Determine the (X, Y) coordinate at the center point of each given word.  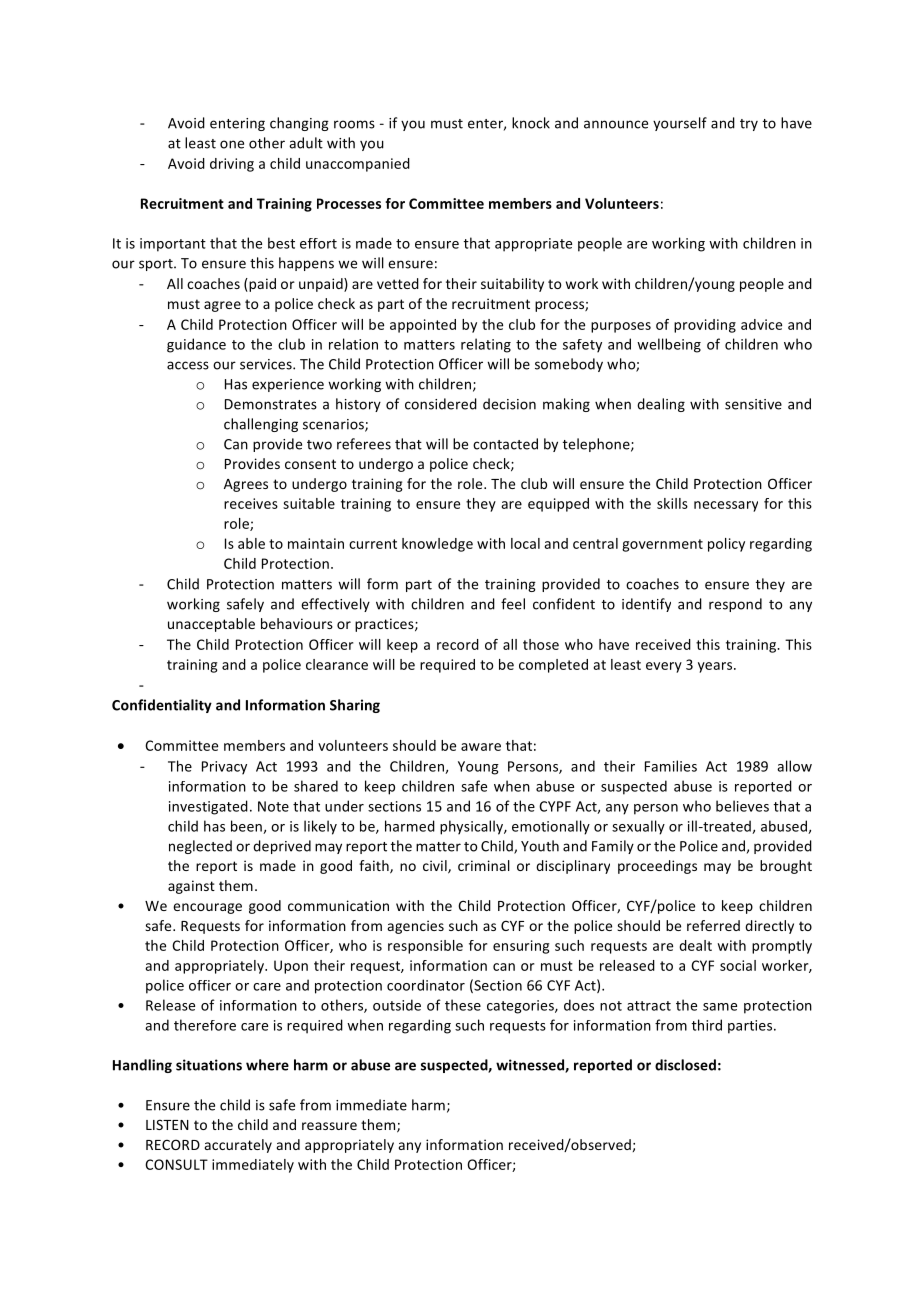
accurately (238, 1146)
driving (232, 165)
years (716, 667)
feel (513, 604)
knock (531, 123)
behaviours (297, 623)
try (749, 125)
